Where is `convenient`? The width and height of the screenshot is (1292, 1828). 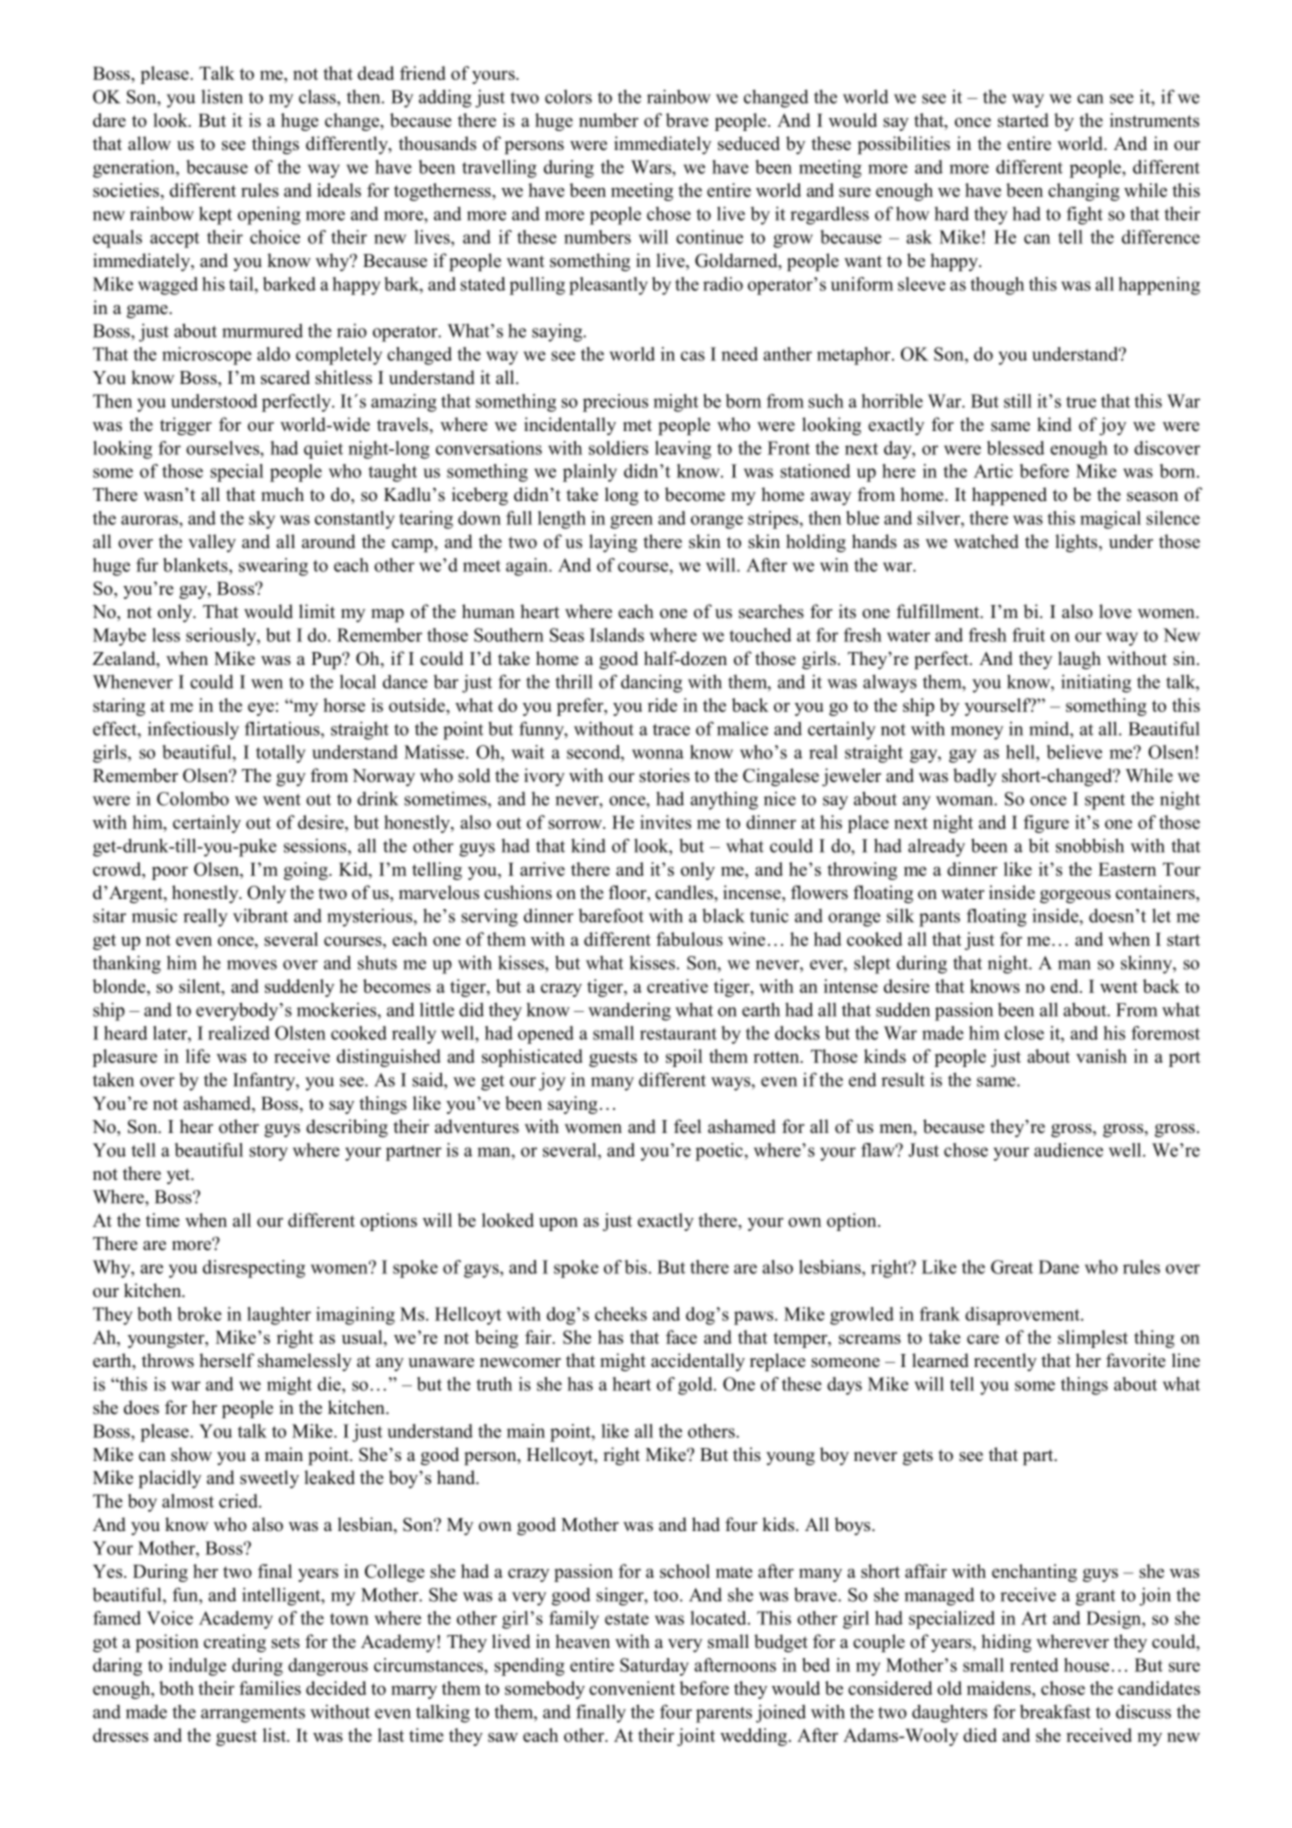
convenient is located at coordinates (632, 1688).
